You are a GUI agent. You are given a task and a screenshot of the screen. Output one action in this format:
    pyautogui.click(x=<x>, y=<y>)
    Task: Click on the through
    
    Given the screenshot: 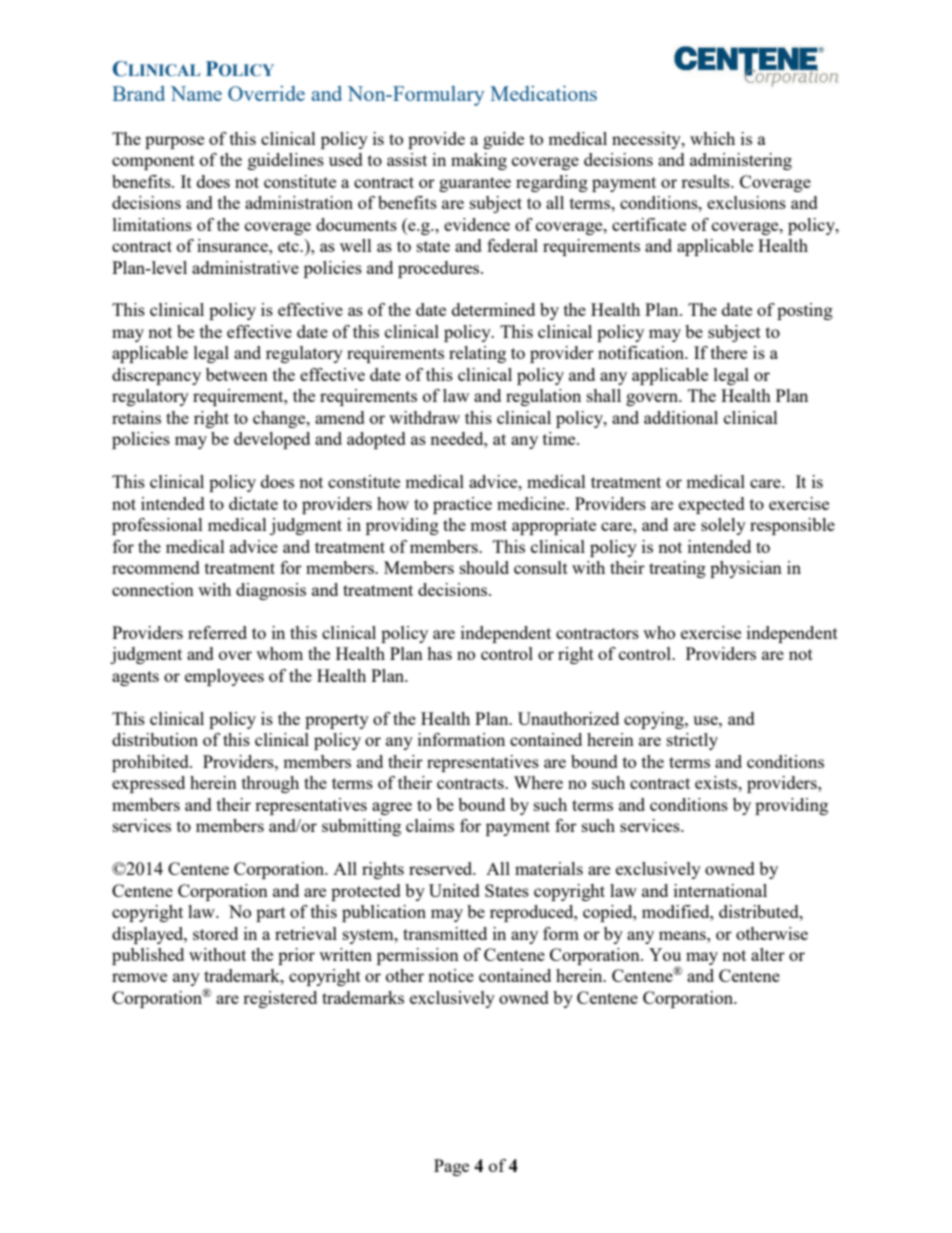 What is the action you would take?
    pyautogui.click(x=270, y=784)
